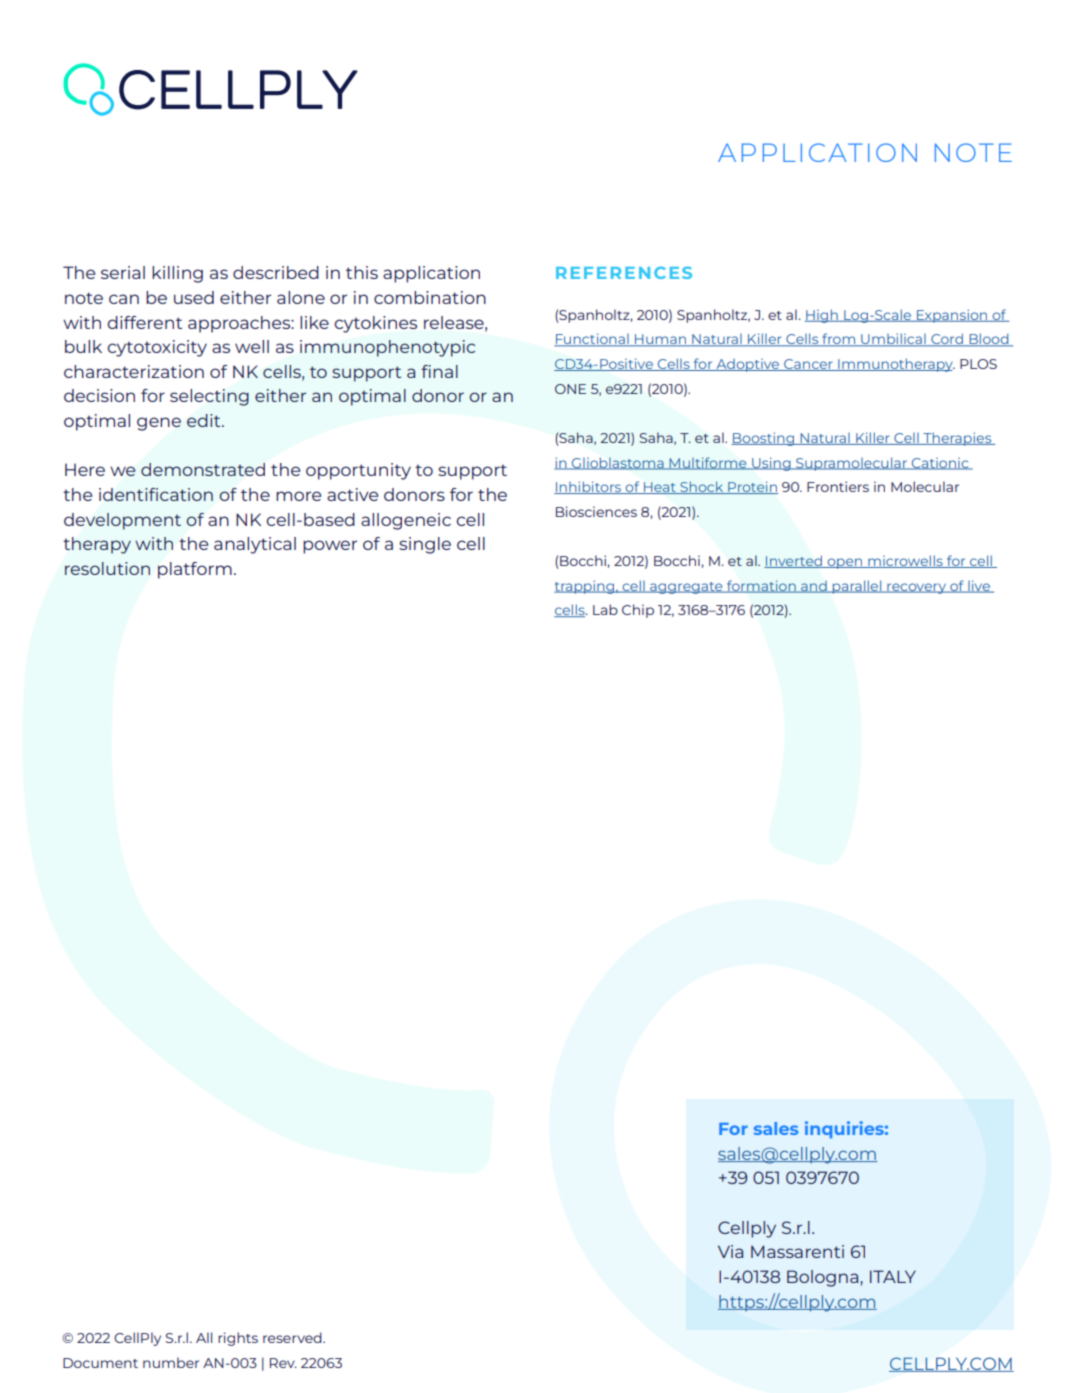  I want to click on Lab, so click(605, 609).
